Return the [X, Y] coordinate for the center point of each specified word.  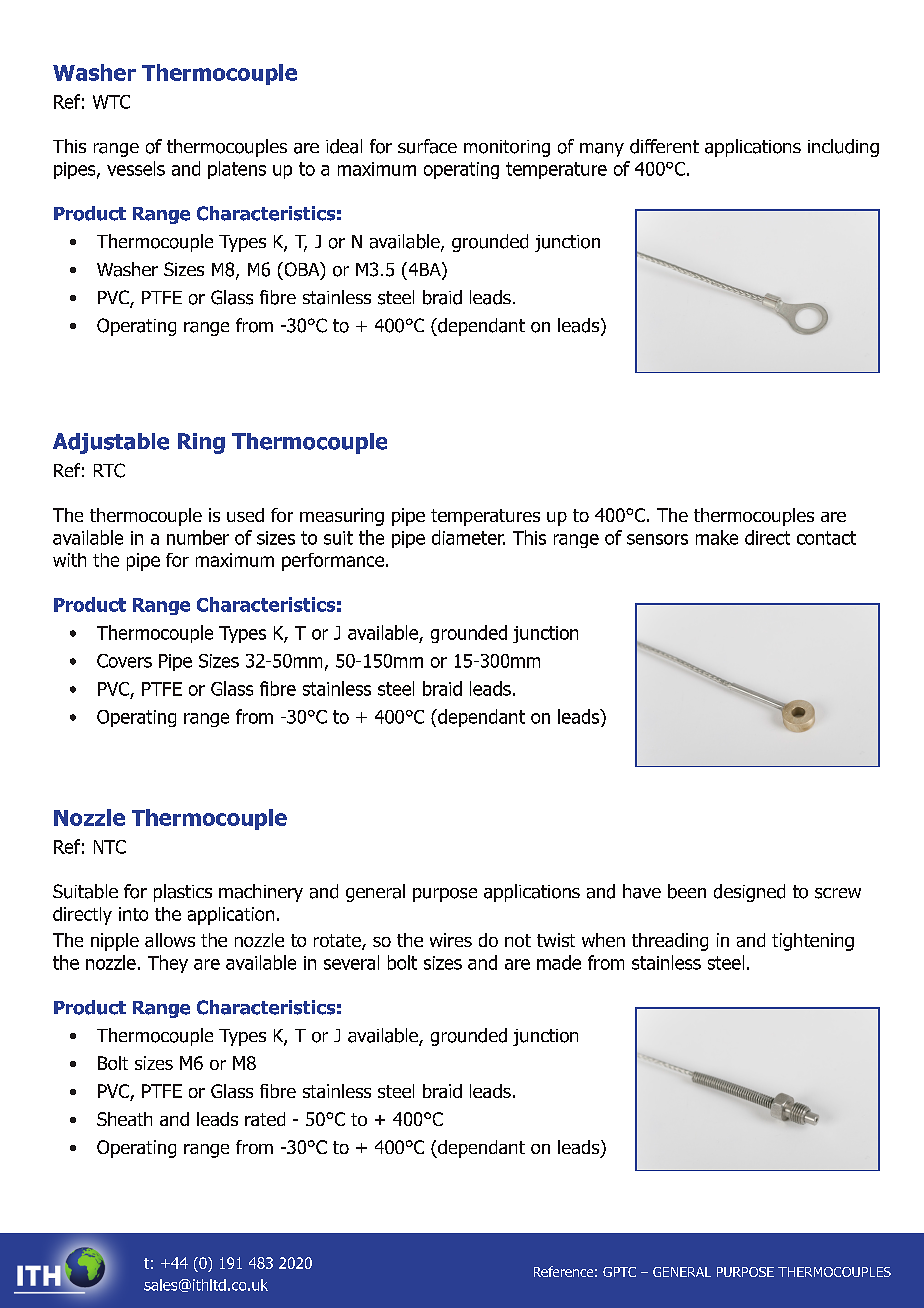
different [664, 146]
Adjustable [111, 443]
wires [451, 940]
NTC [110, 847]
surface [427, 146]
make [717, 537]
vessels [136, 168]
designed [749, 893]
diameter [468, 537]
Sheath [124, 1119]
